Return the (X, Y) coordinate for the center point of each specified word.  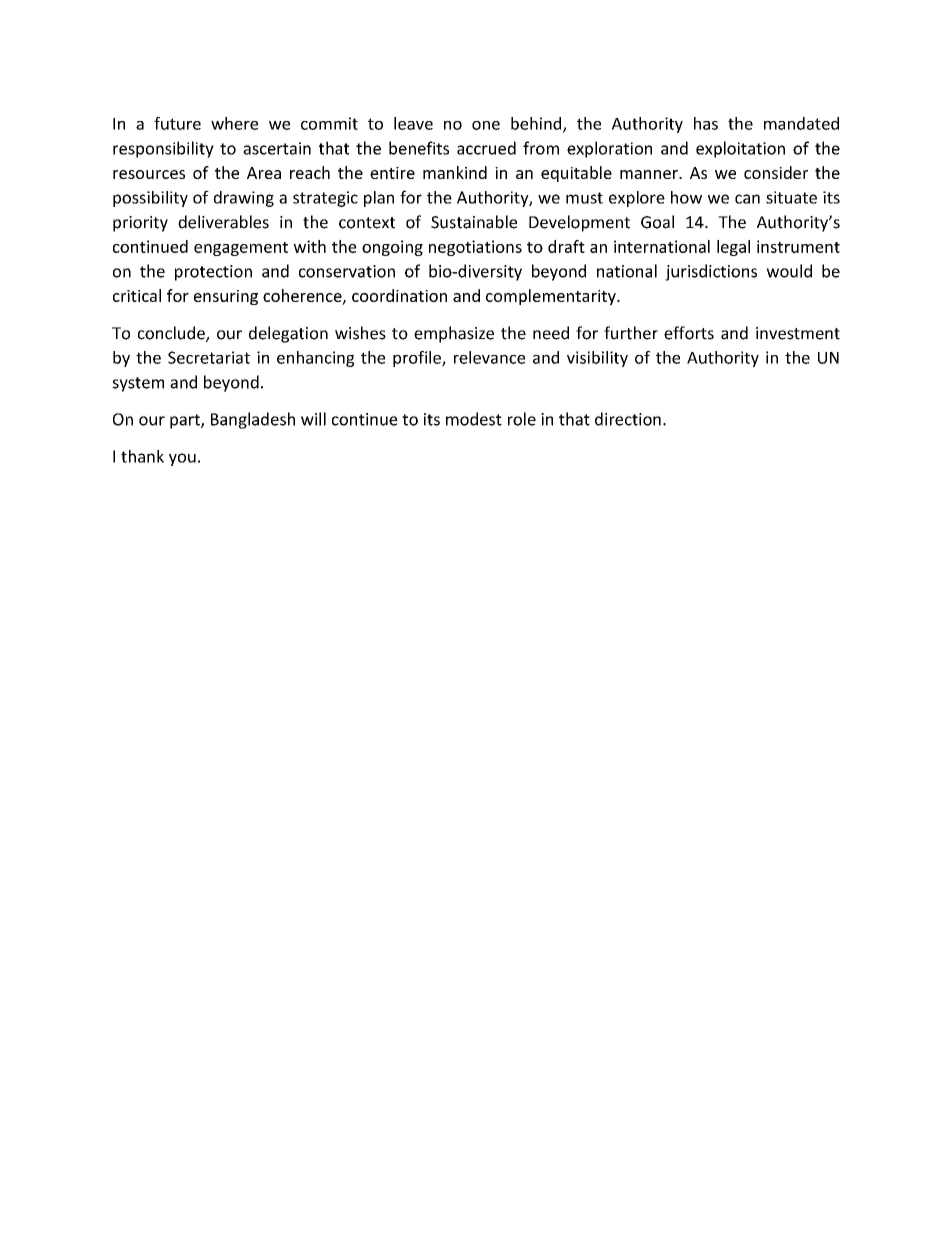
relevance (489, 357)
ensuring (226, 297)
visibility (597, 359)
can (747, 199)
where (234, 123)
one (486, 125)
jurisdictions (711, 272)
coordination (399, 295)
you (182, 459)
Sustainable (474, 222)
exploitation (740, 149)
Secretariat (209, 357)
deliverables (223, 222)
